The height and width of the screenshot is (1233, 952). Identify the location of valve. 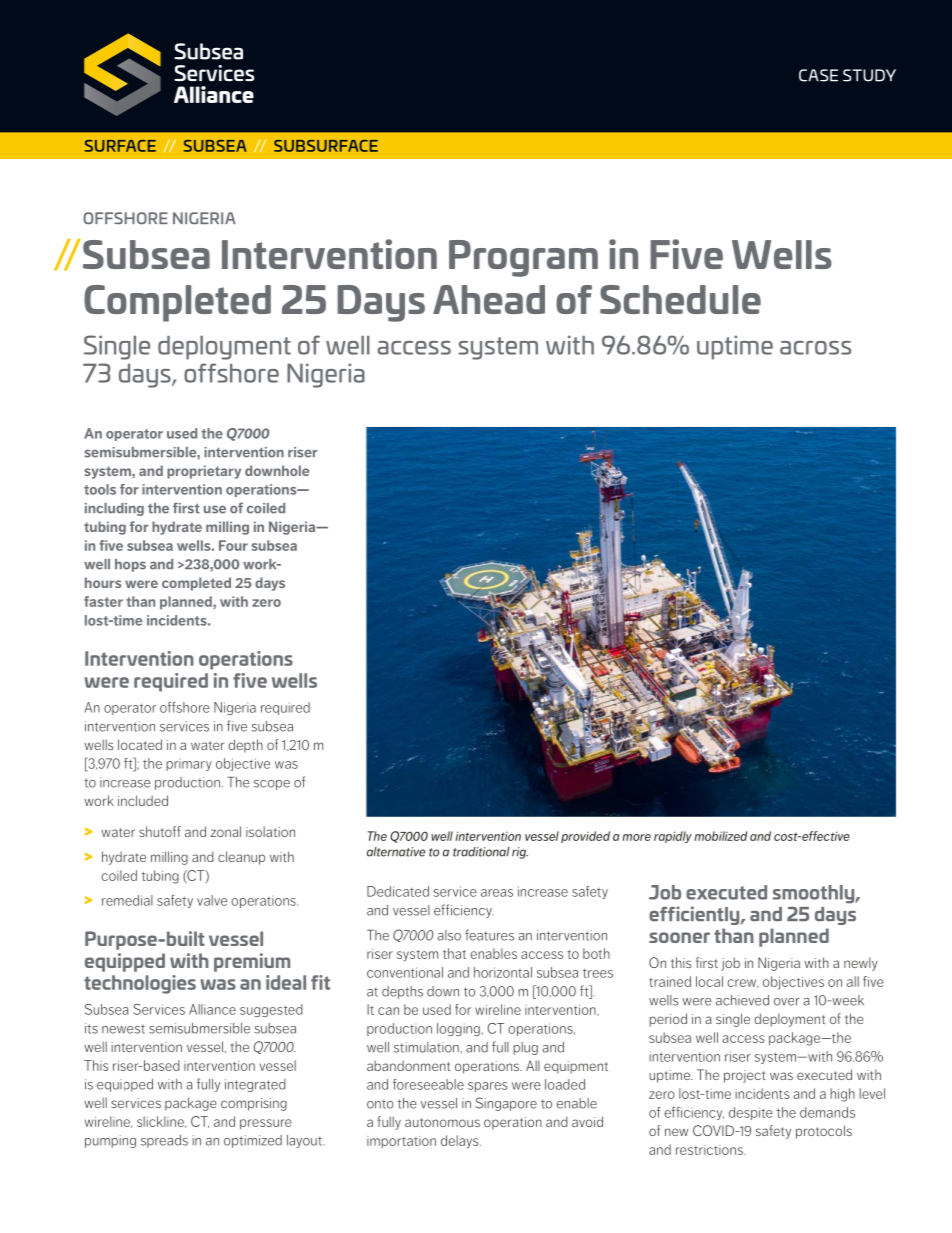
(212, 900).
